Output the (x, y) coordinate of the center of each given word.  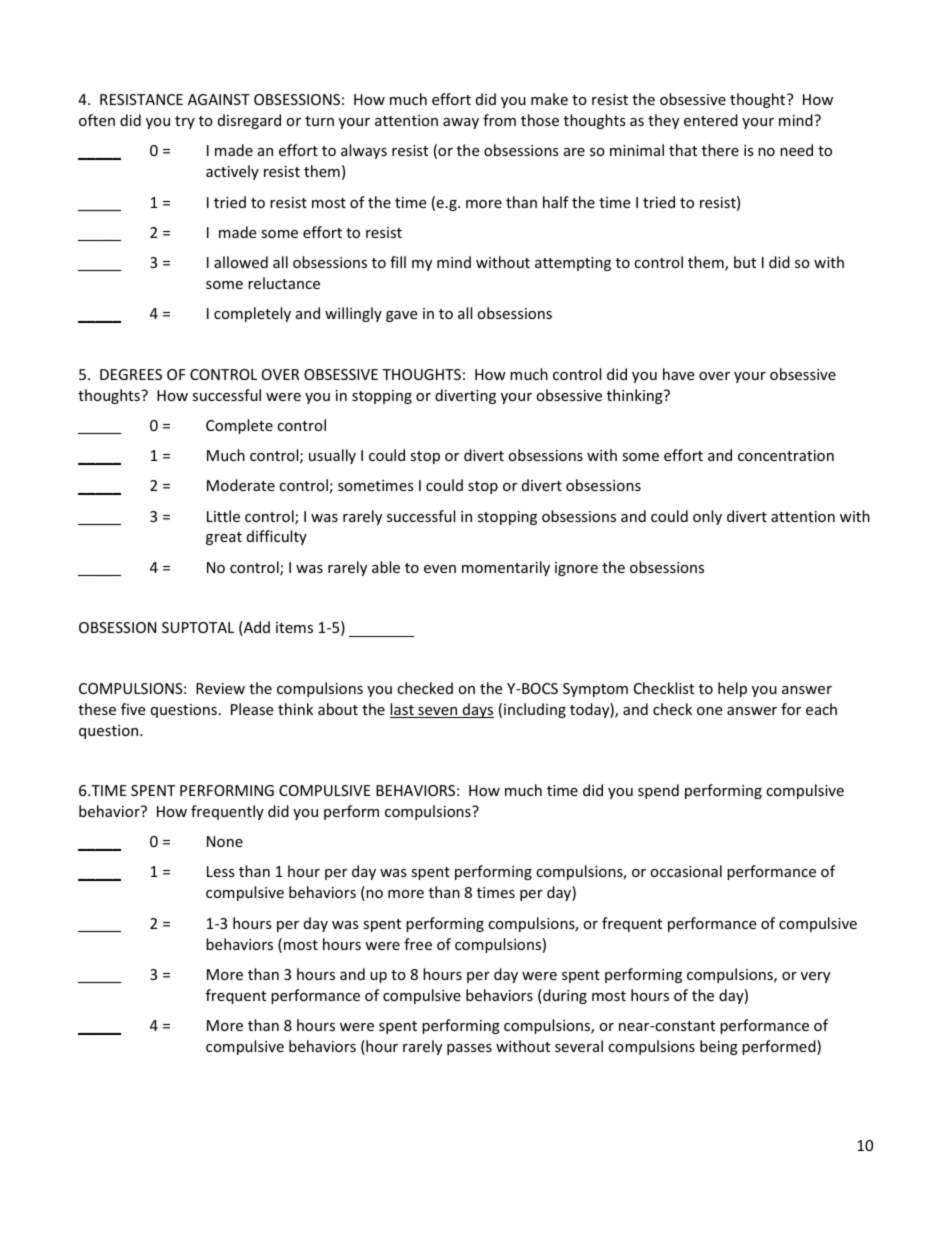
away (461, 123)
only (707, 517)
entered (711, 120)
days (477, 710)
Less (221, 871)
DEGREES (131, 374)
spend (658, 791)
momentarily (506, 568)
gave (401, 316)
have (678, 374)
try (185, 122)
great (224, 538)
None (225, 841)
